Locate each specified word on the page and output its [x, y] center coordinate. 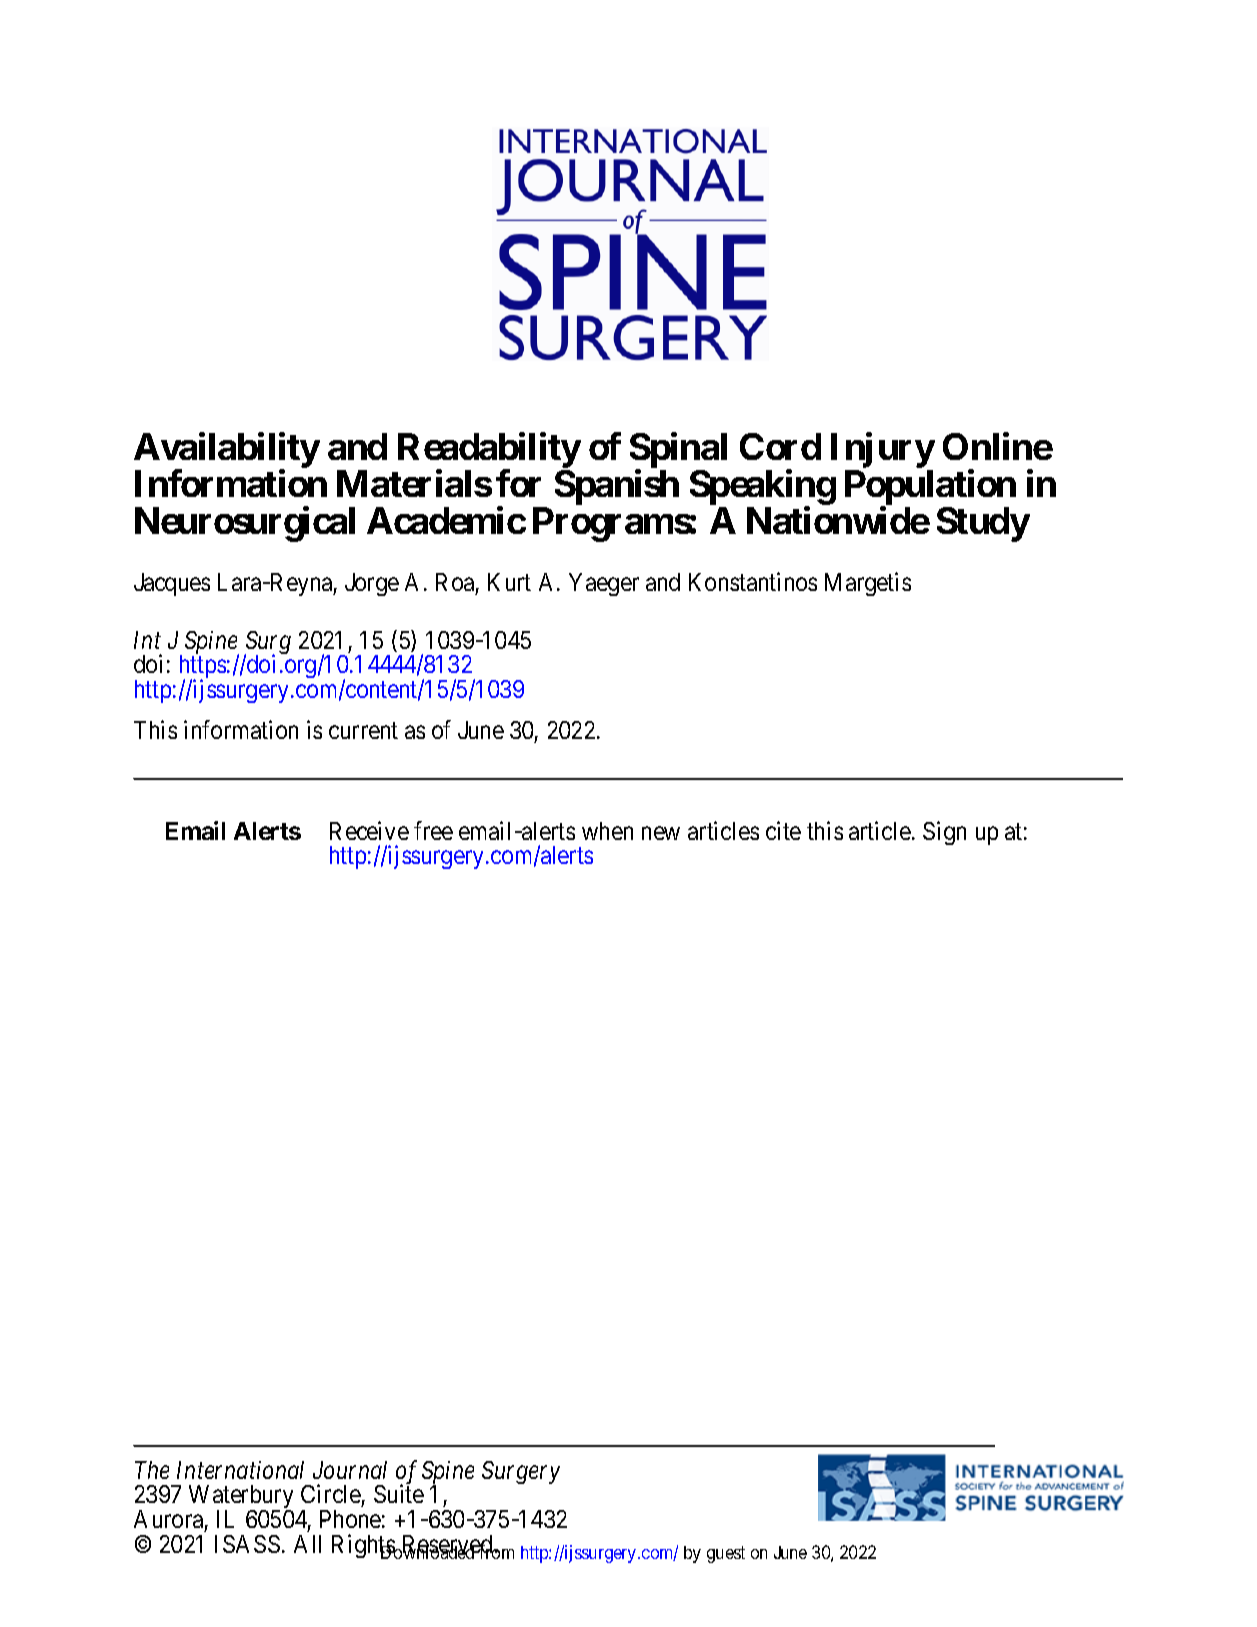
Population [930, 488]
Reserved [447, 1545]
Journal [350, 1470]
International [240, 1470]
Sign [944, 833]
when [607, 831]
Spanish [617, 487]
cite [783, 830]
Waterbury [241, 1498]
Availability [227, 451]
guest [726, 1554]
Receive [369, 830]
